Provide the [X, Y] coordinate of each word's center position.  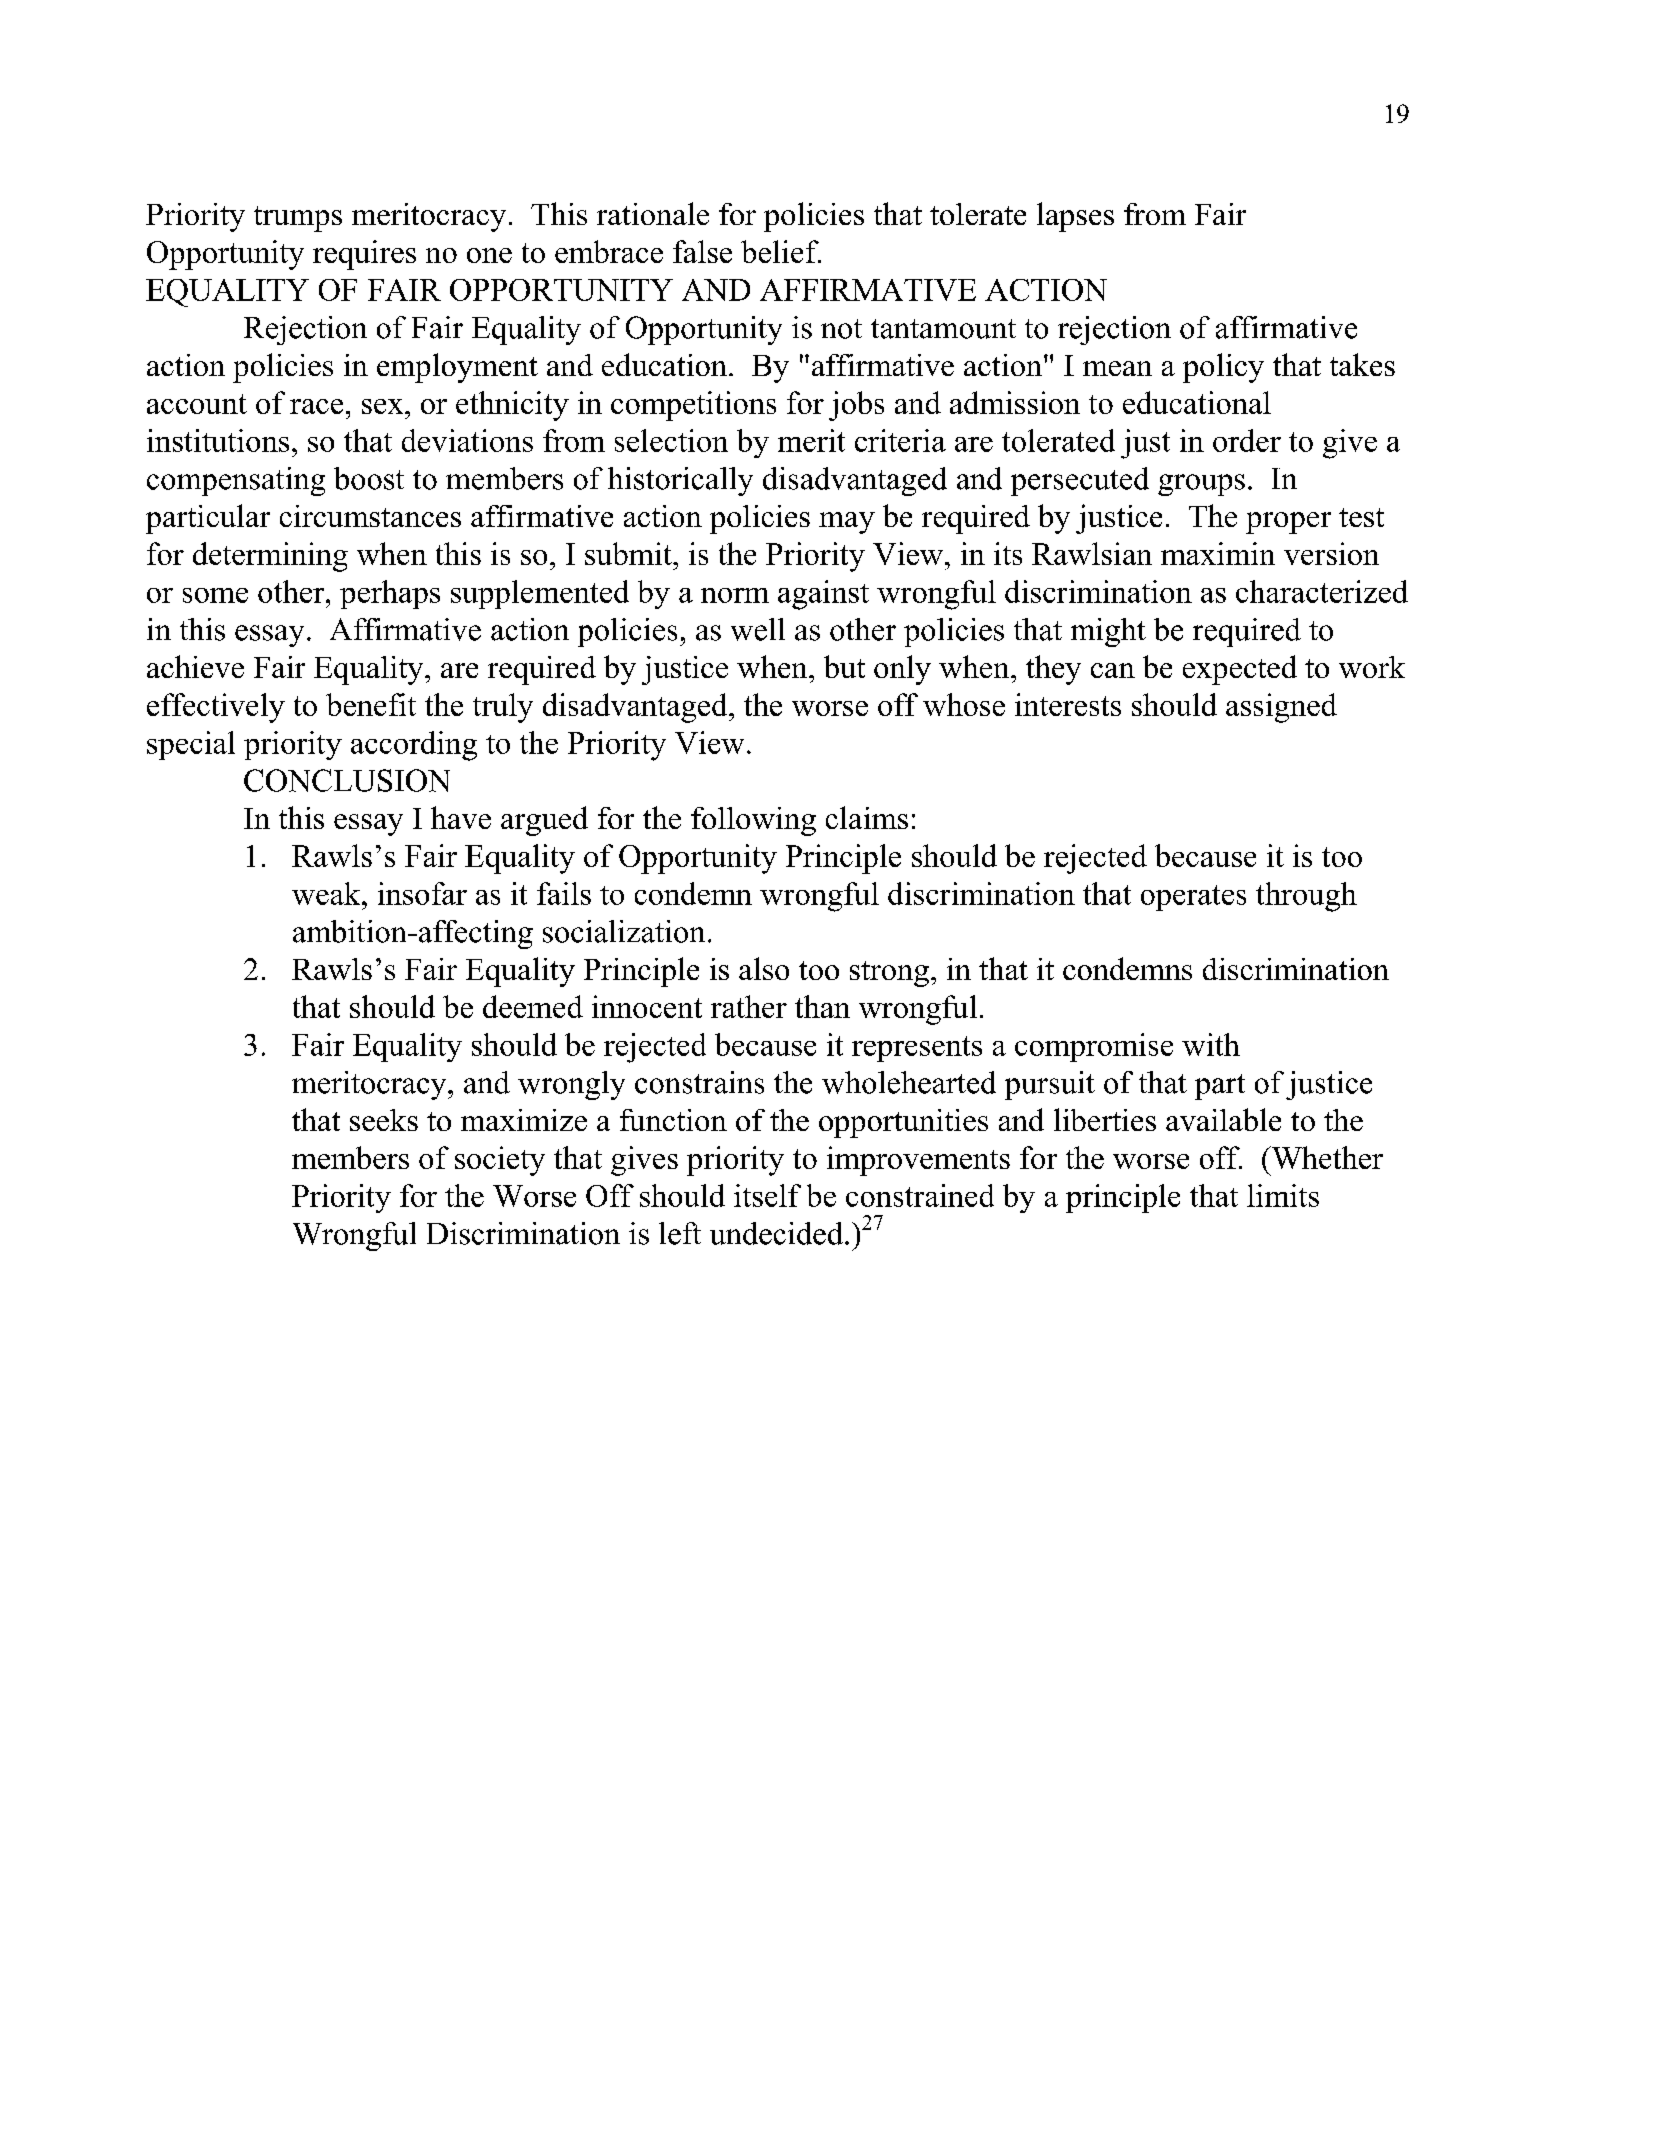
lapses [1075, 217]
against [823, 595]
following [753, 821]
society [500, 1161]
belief [781, 251]
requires [364, 255]
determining [270, 557]
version [1331, 553]
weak [327, 893]
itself [767, 1195]
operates [1193, 898]
